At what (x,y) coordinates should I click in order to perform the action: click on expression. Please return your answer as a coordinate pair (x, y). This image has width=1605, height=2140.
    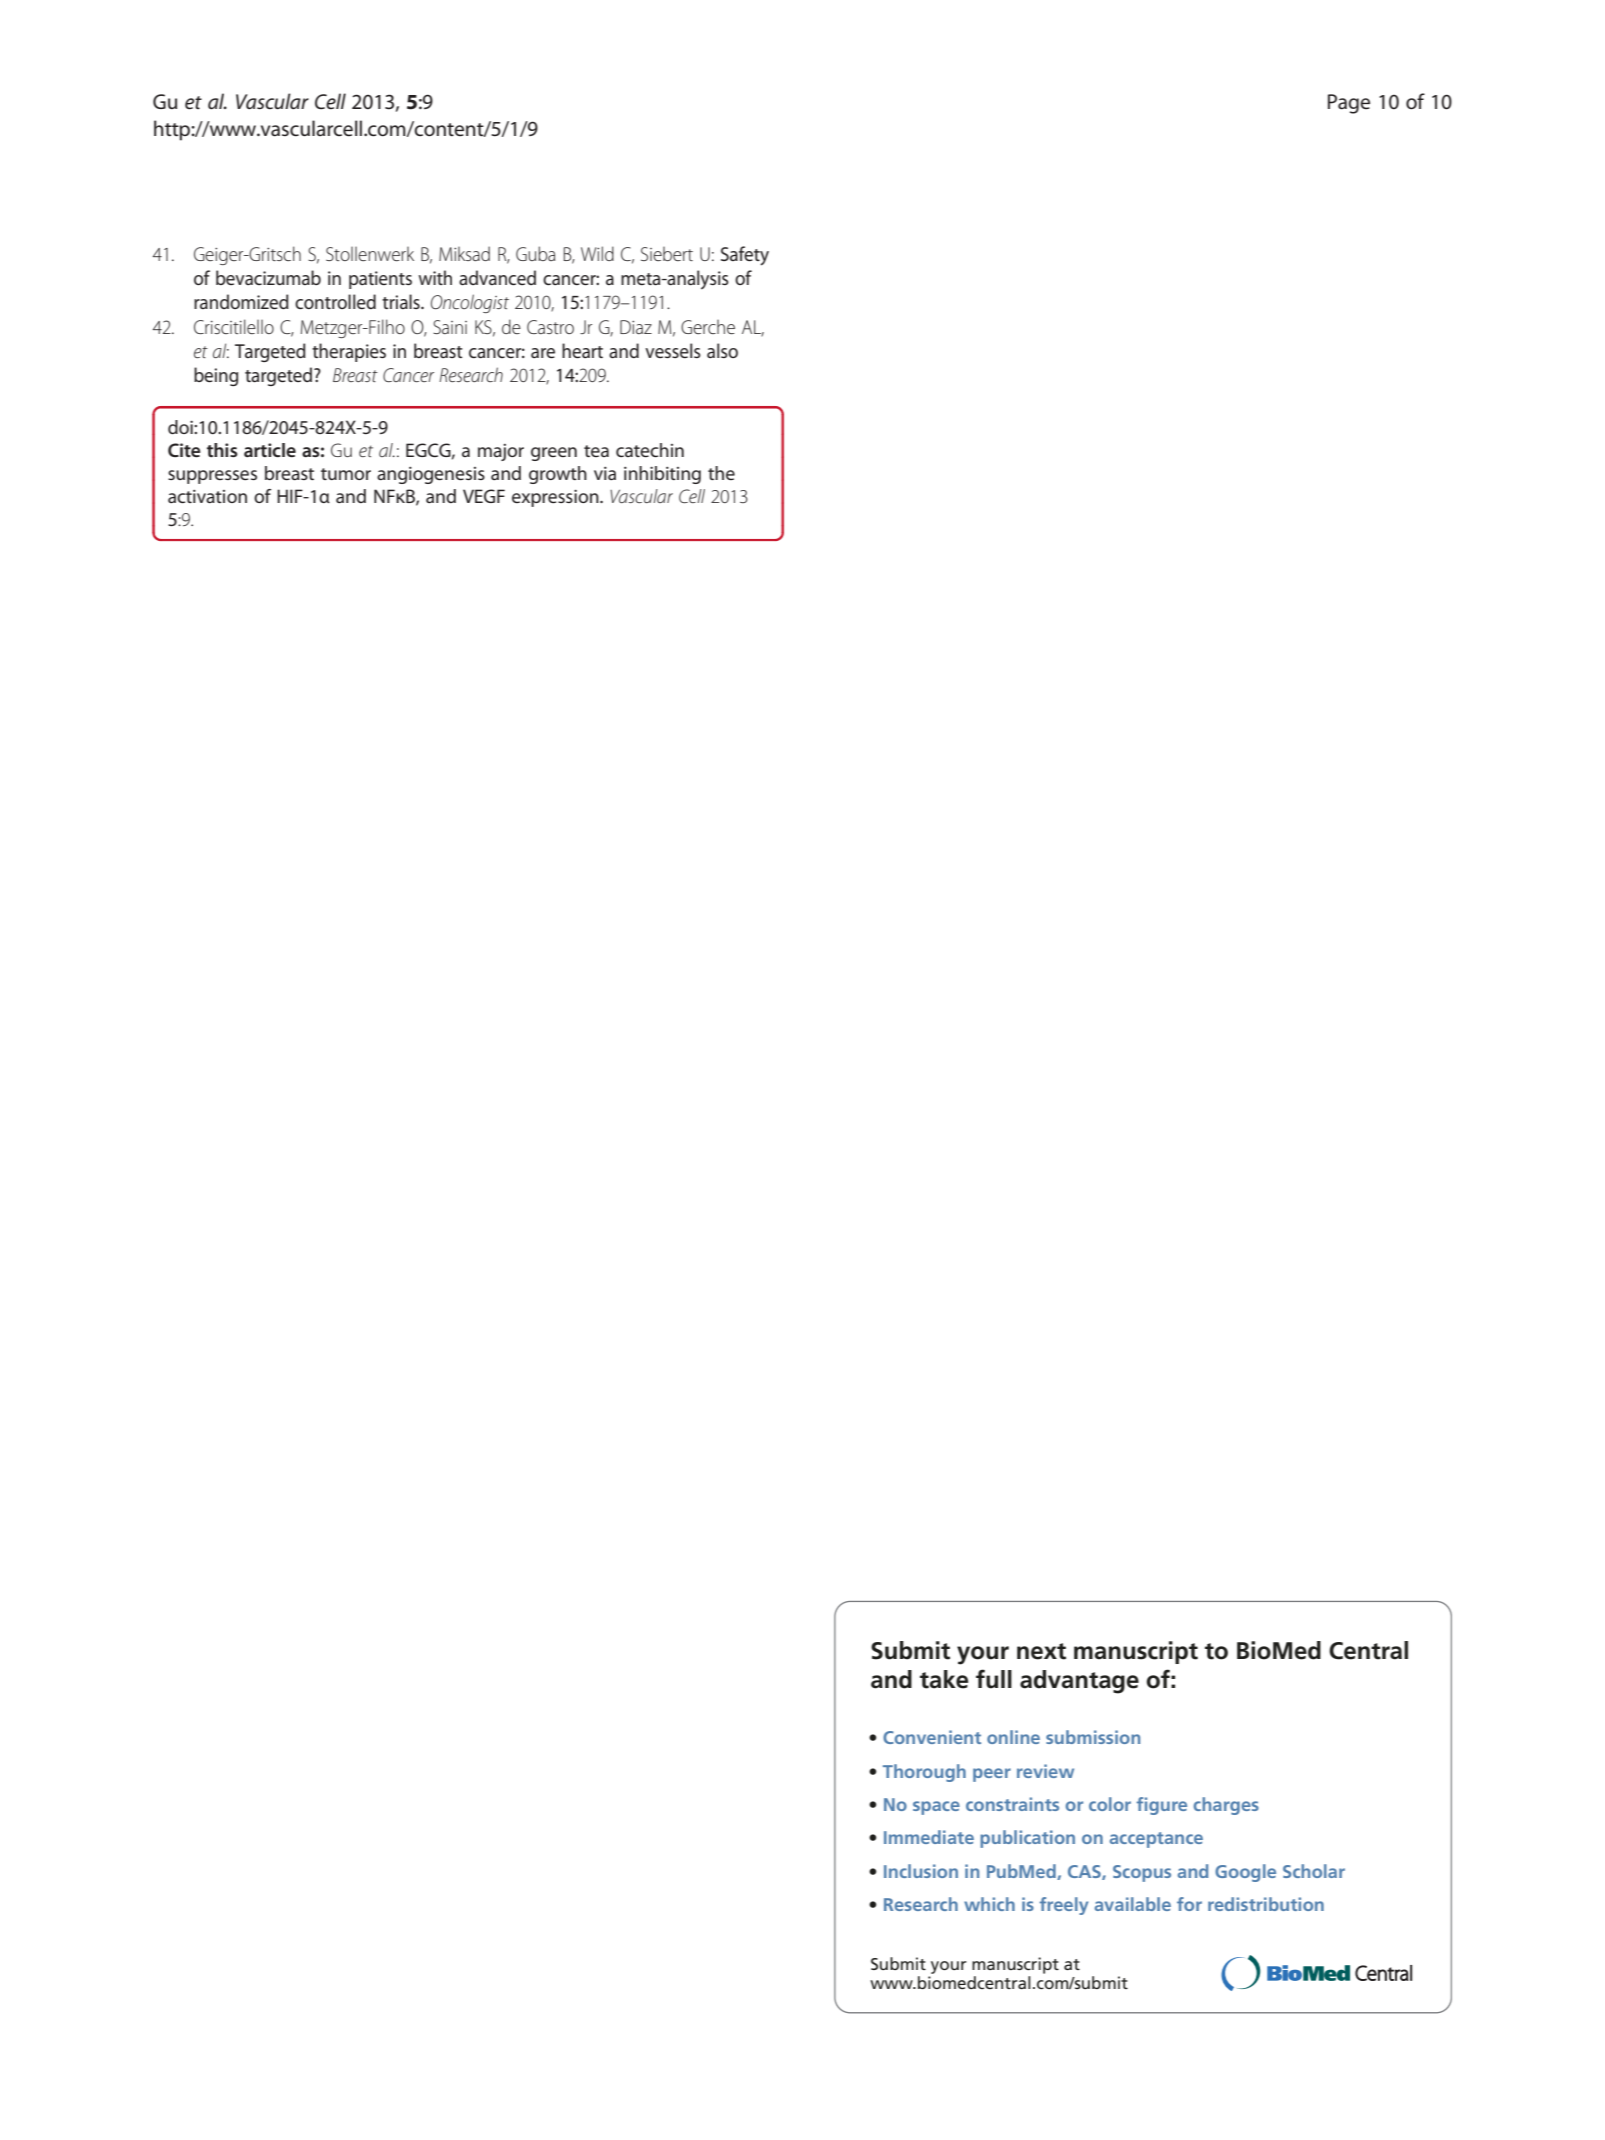
    Looking at the image, I should click on (556, 498).
